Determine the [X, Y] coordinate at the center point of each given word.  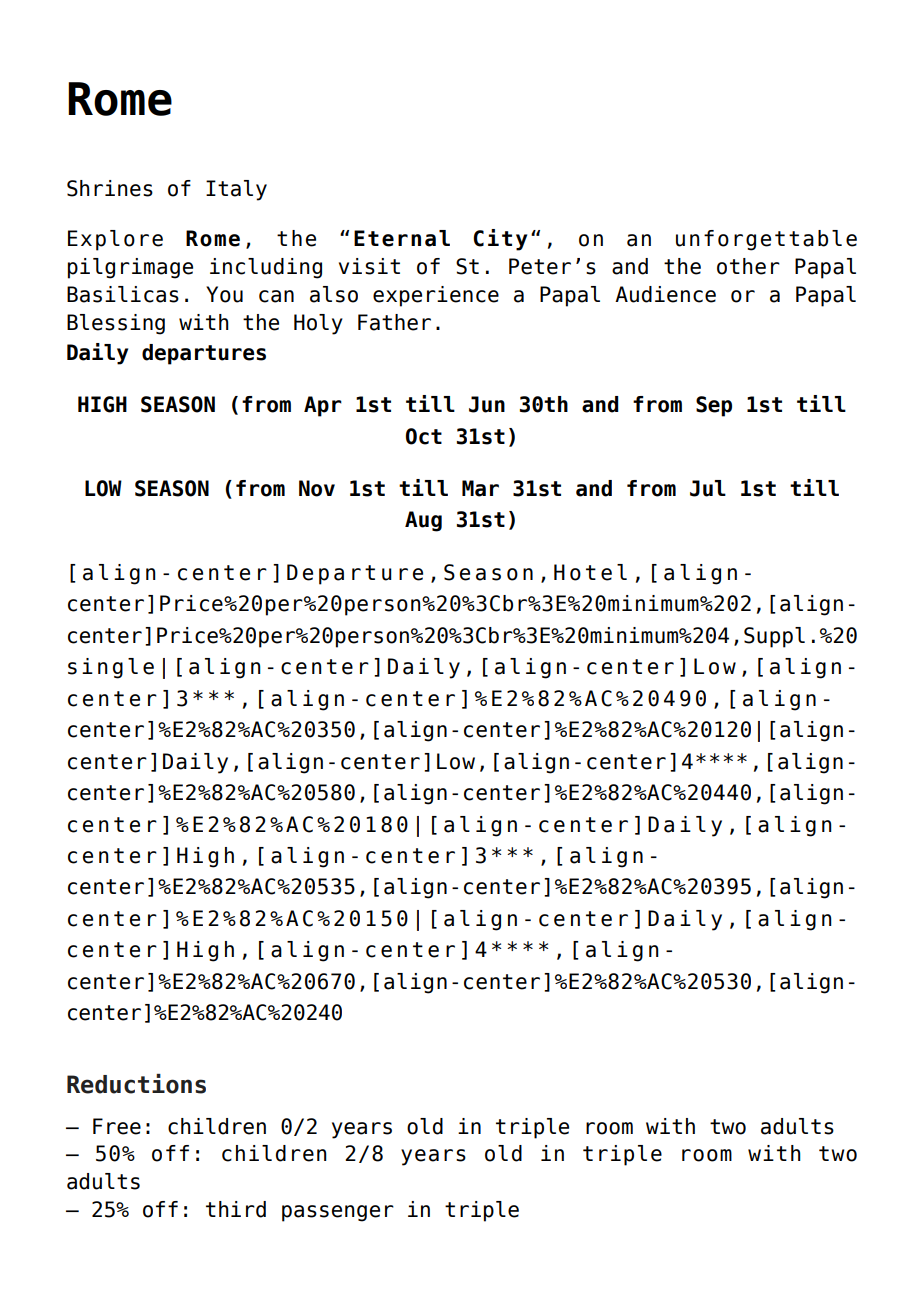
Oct [424, 436]
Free [117, 1126]
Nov [317, 488]
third [236, 1209]
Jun [487, 404]
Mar [480, 488]
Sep [714, 406]
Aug [423, 521]
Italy [236, 190]
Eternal [402, 238]
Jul [708, 488]
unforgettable [766, 240]
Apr [323, 406]
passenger [338, 1213]
